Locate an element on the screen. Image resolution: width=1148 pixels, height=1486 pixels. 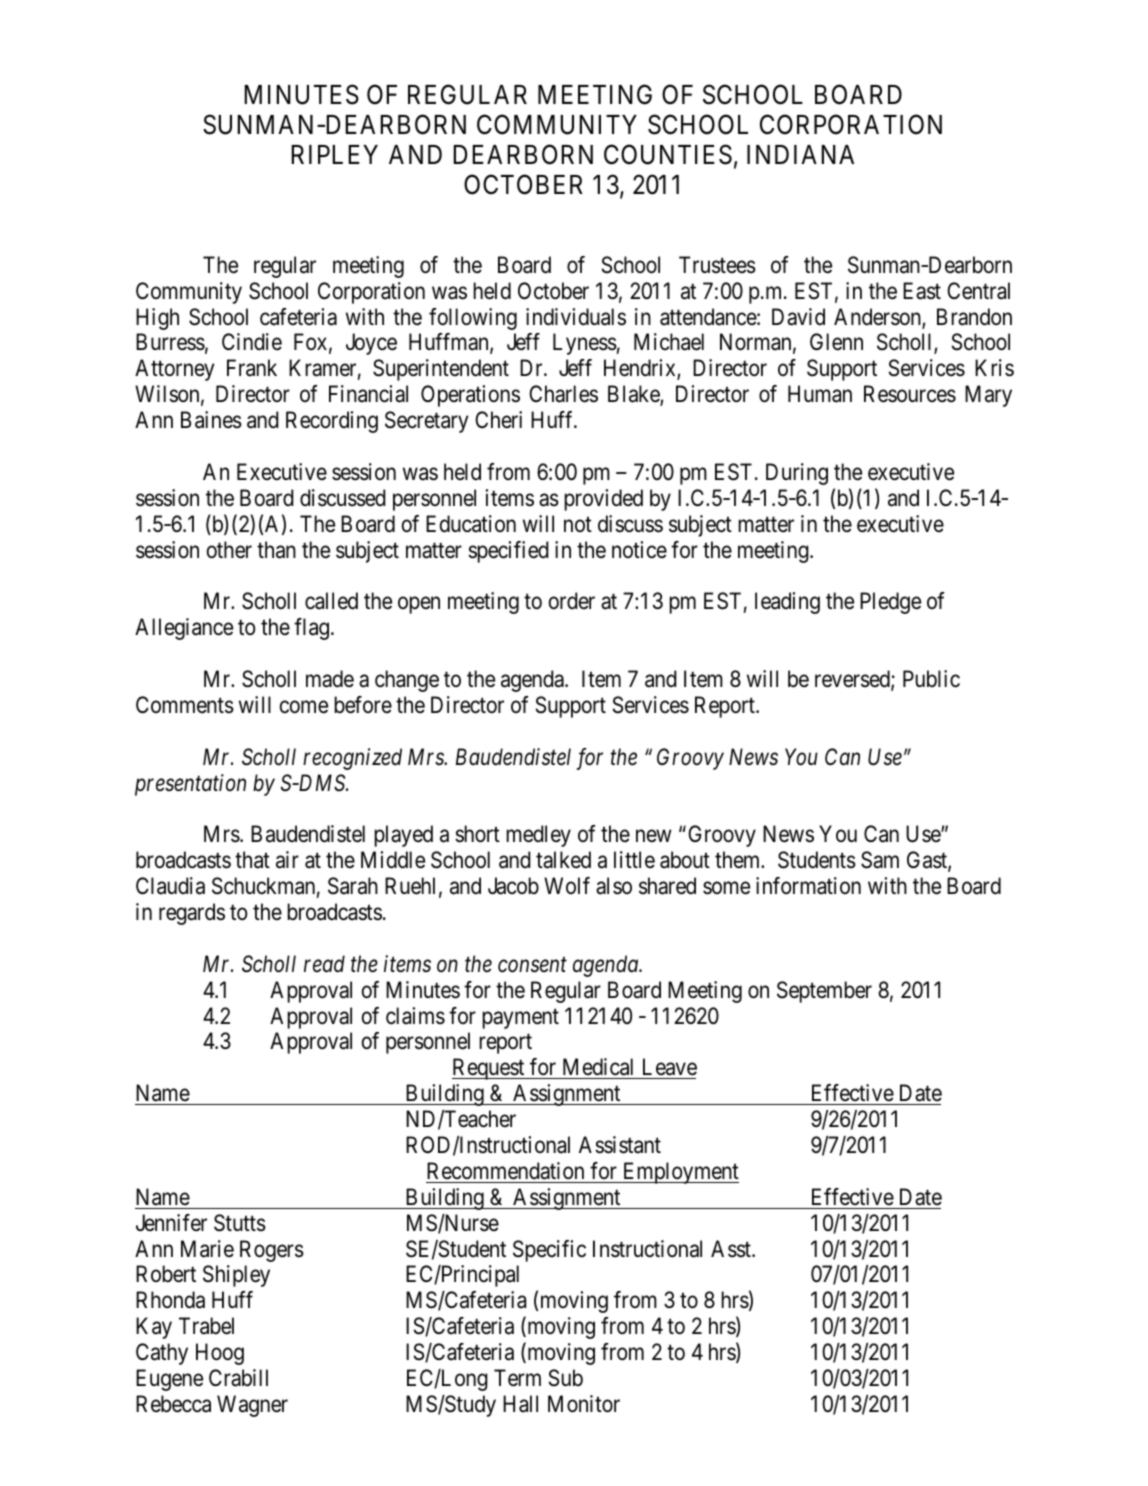
September is located at coordinates (824, 992).
